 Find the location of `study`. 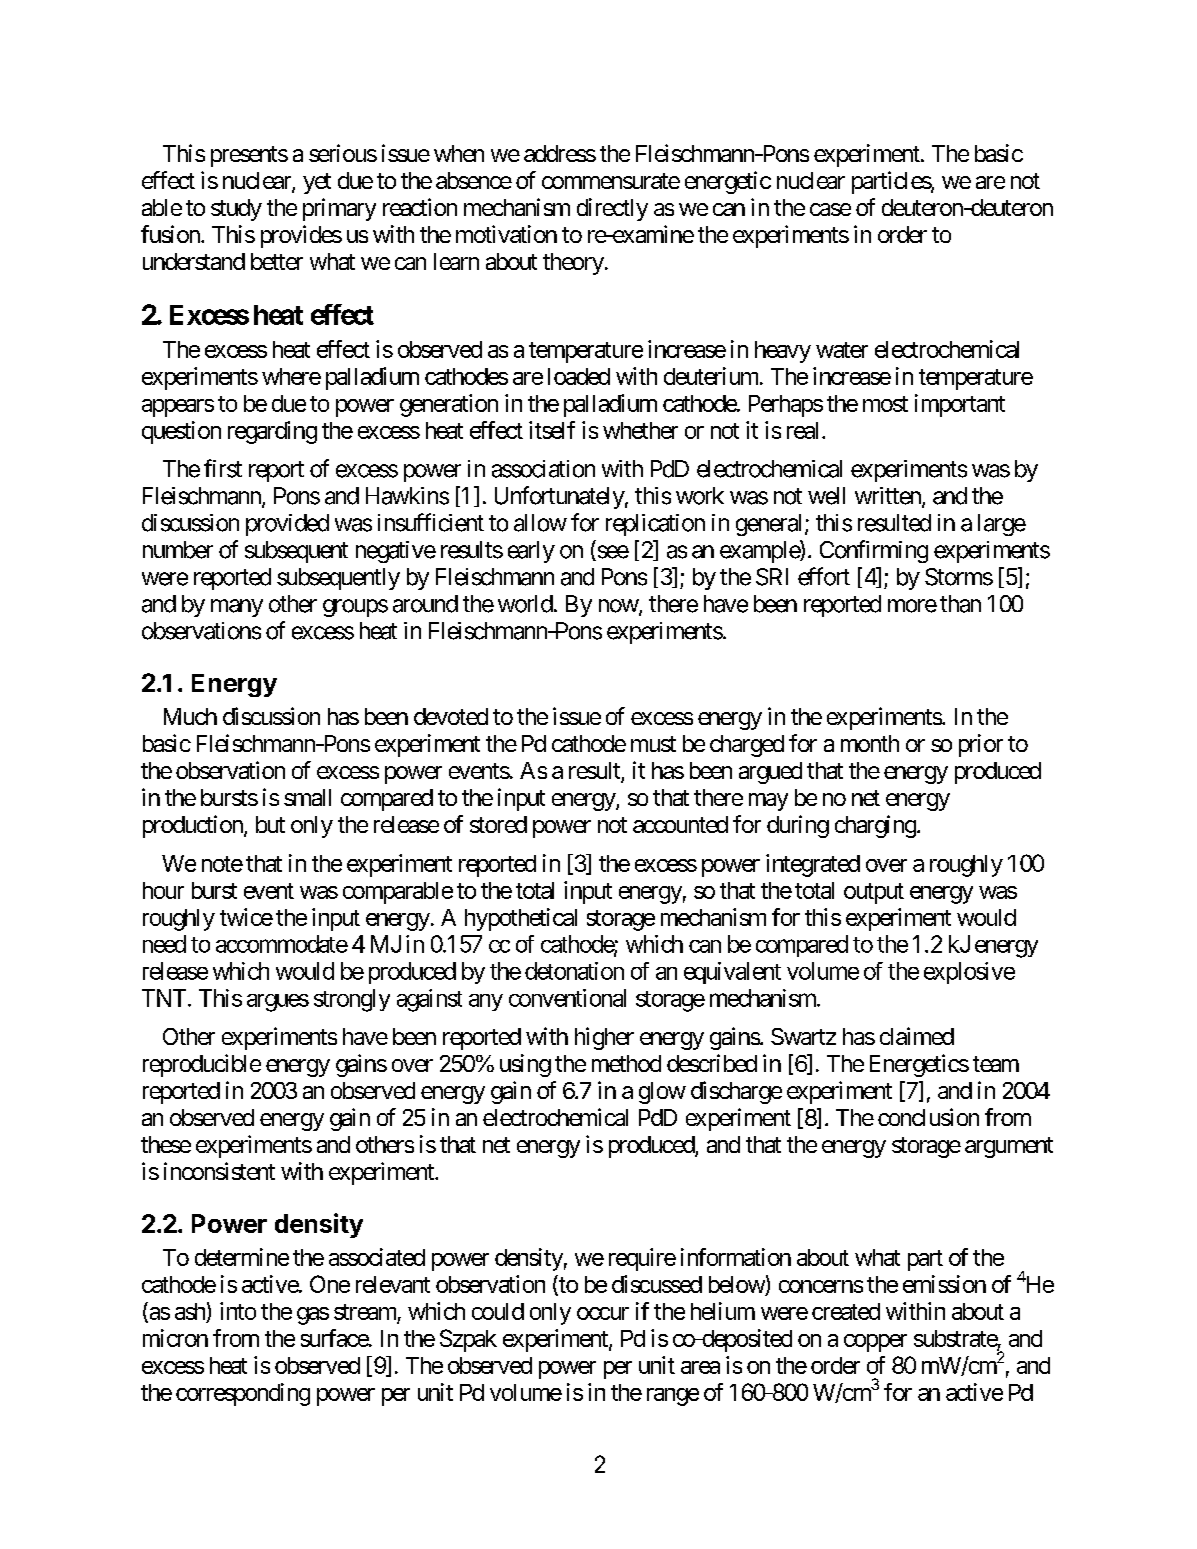

study is located at coordinates (236, 210).
